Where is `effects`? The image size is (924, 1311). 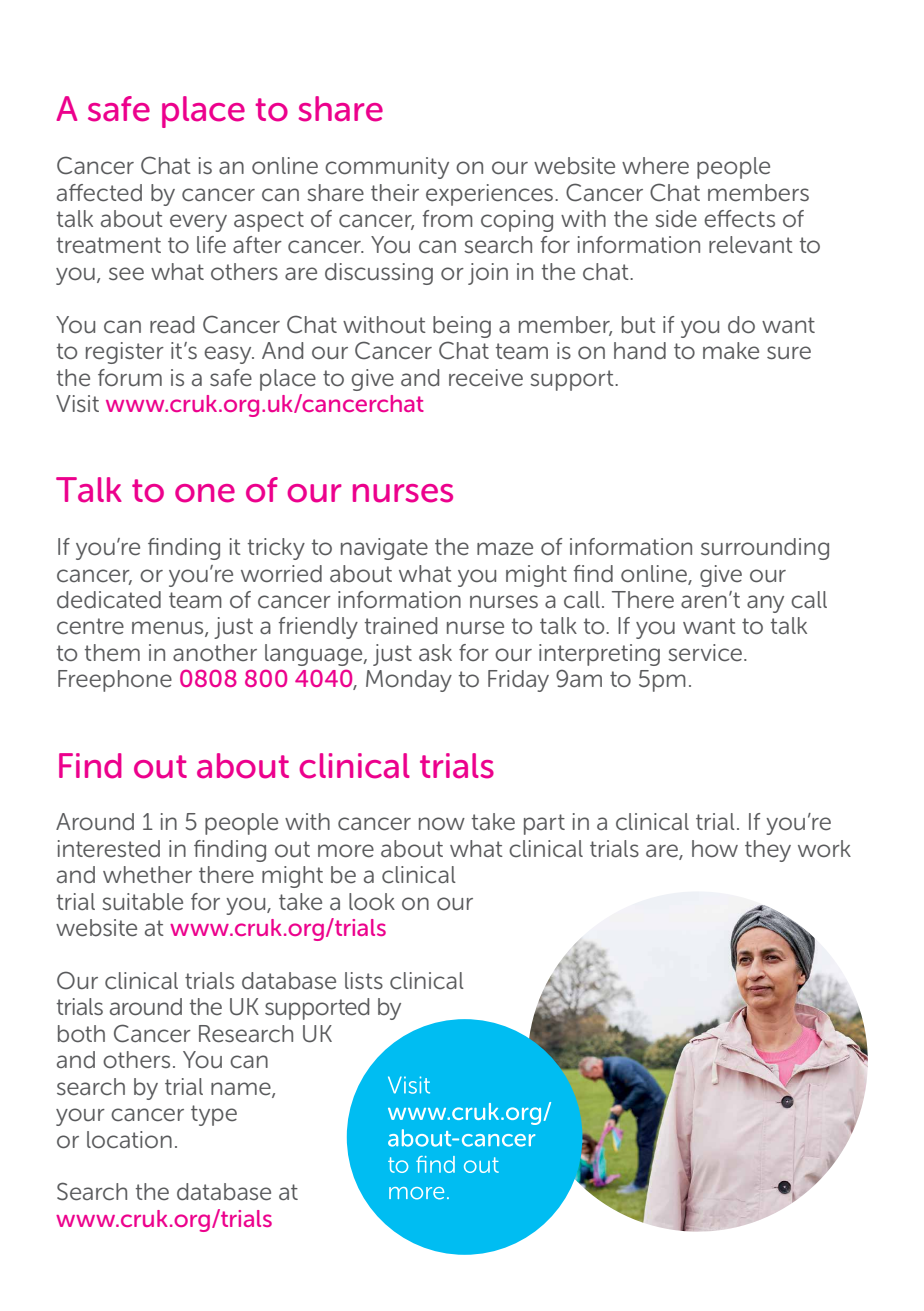 effects is located at coordinates (739, 219).
